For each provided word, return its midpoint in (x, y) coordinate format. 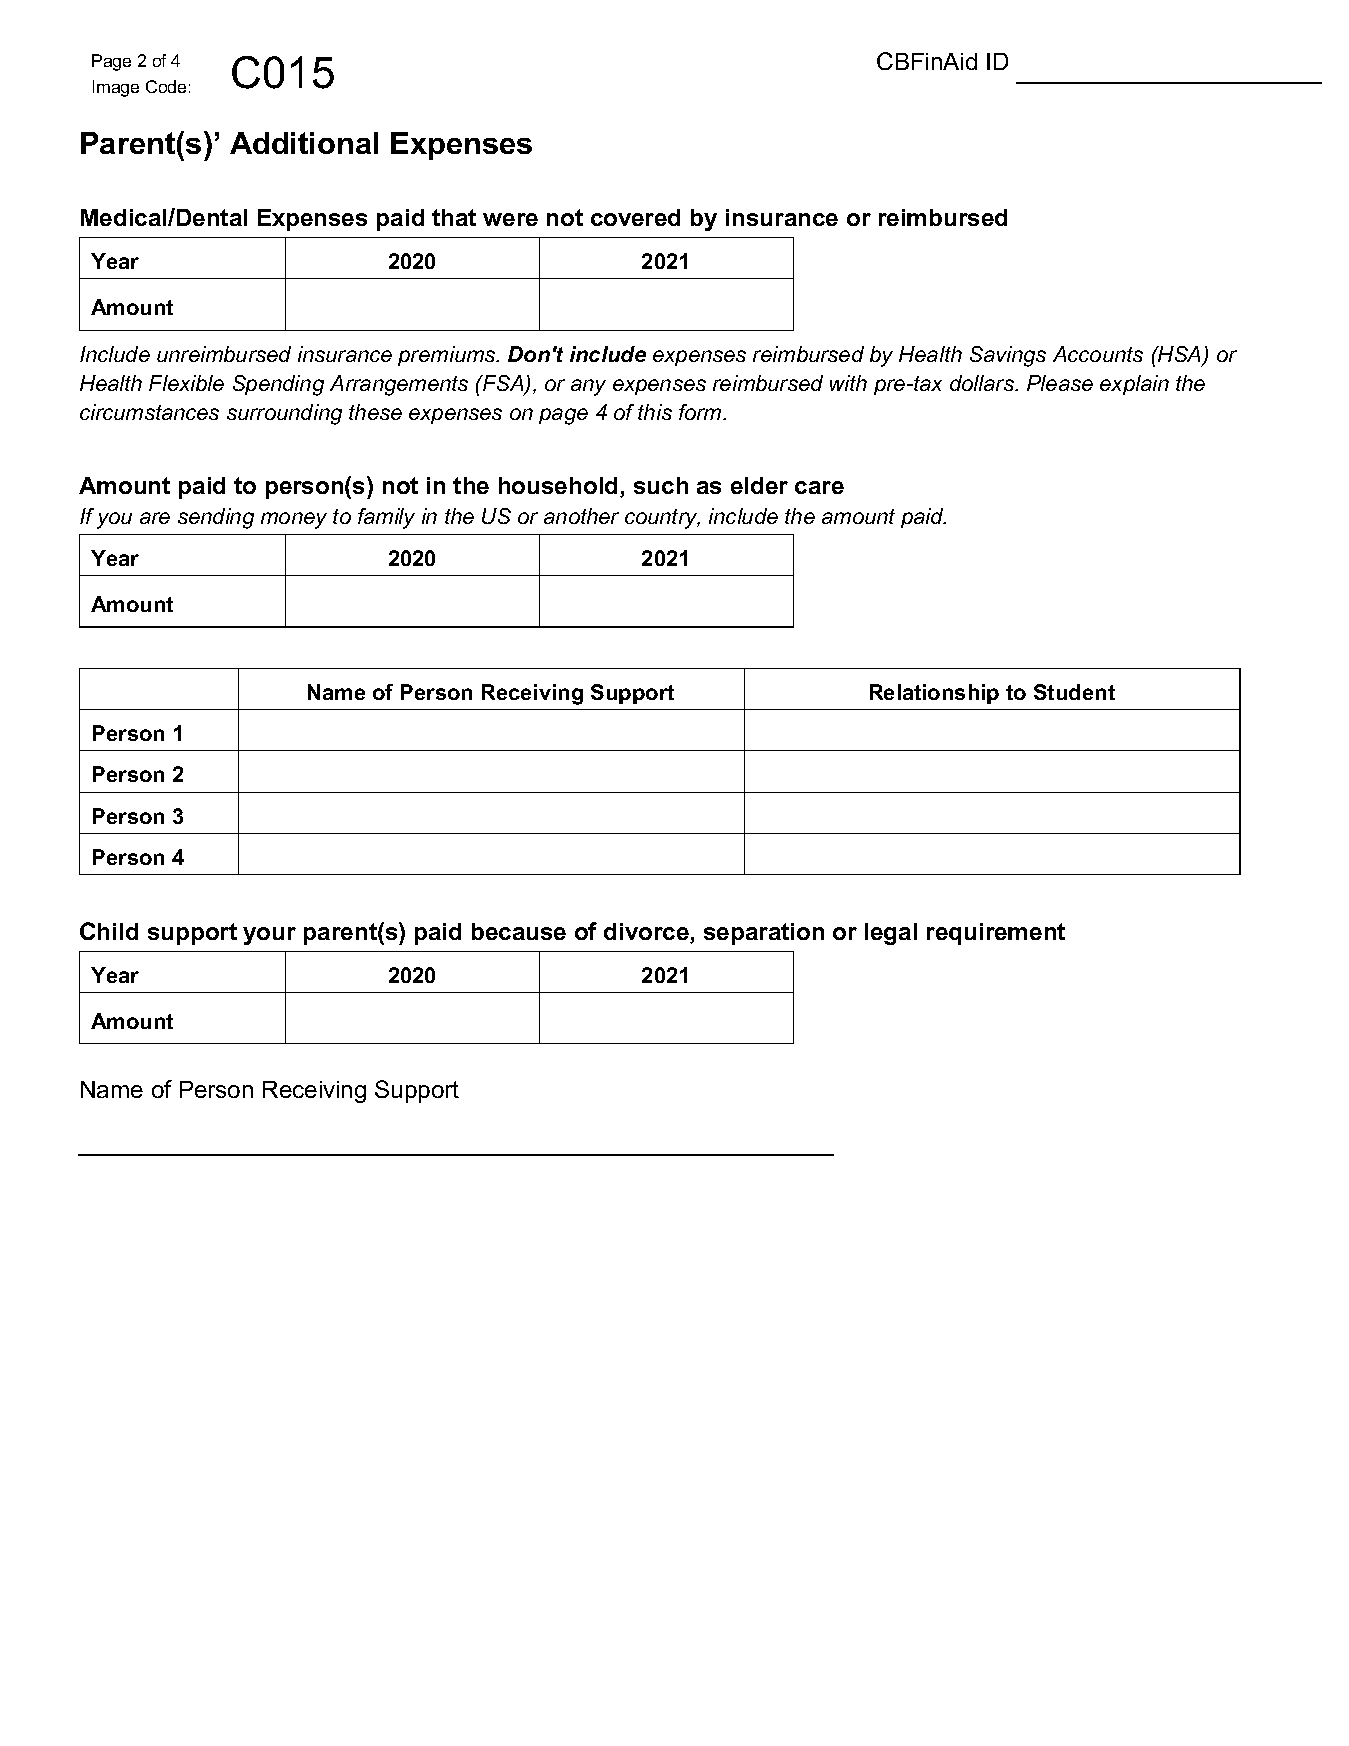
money (294, 520)
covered (635, 217)
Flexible (186, 383)
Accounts (1098, 354)
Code (166, 86)
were (510, 219)
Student (1074, 692)
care (819, 487)
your (269, 936)
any (588, 387)
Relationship (934, 694)
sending (216, 518)
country (662, 519)
